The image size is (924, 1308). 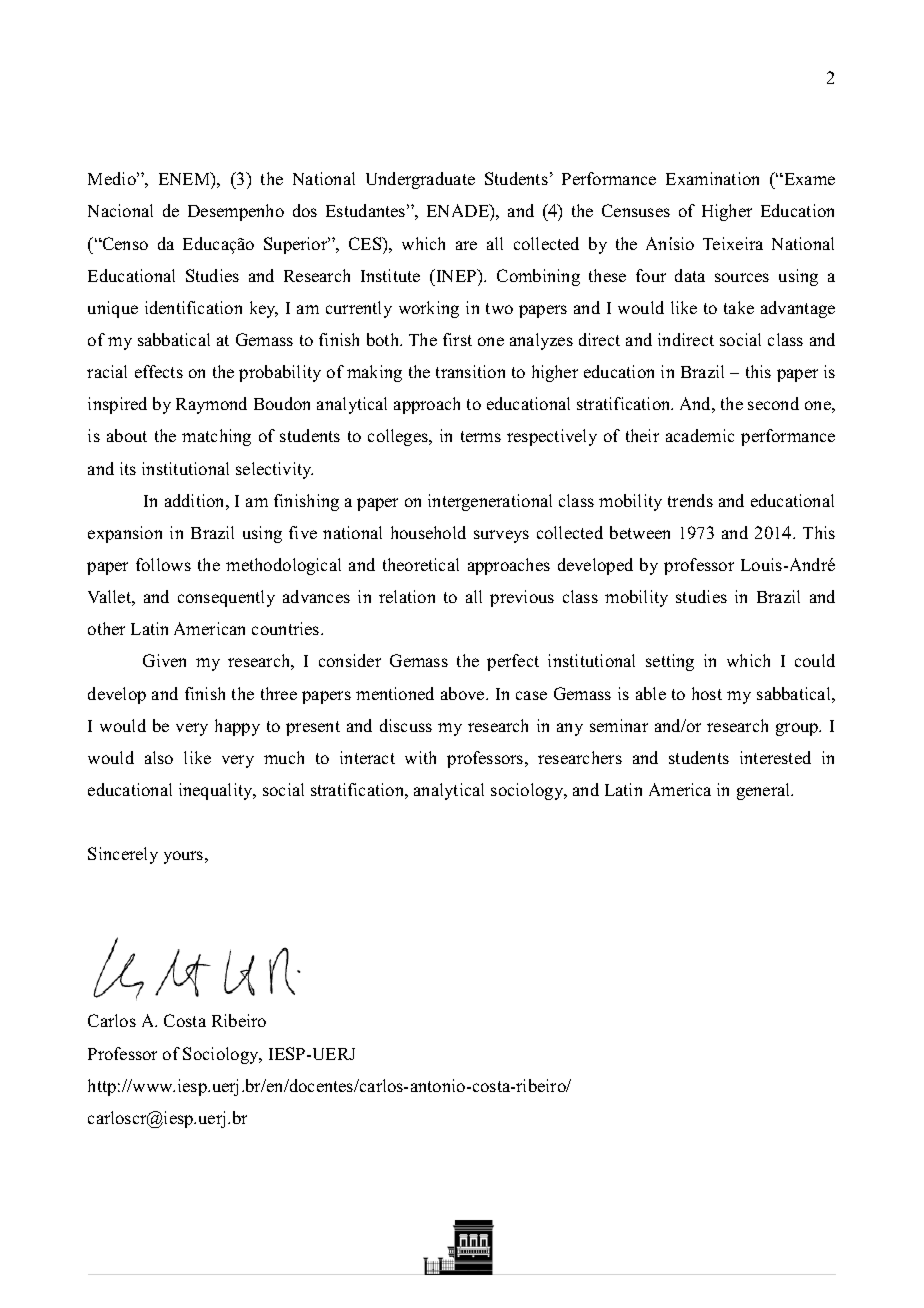 I want to click on host, so click(x=707, y=693).
